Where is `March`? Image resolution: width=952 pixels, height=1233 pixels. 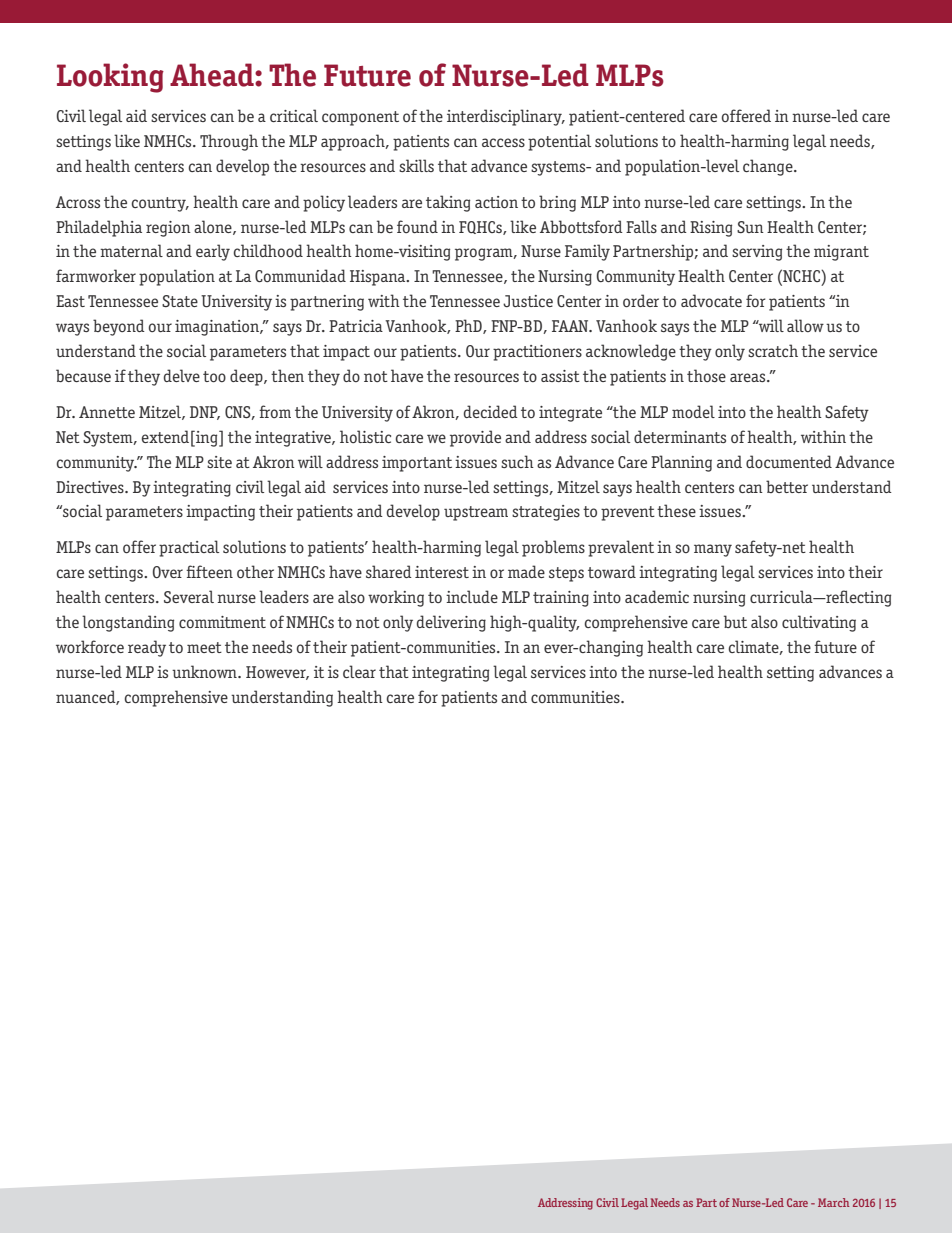 March is located at coordinates (833, 1202).
